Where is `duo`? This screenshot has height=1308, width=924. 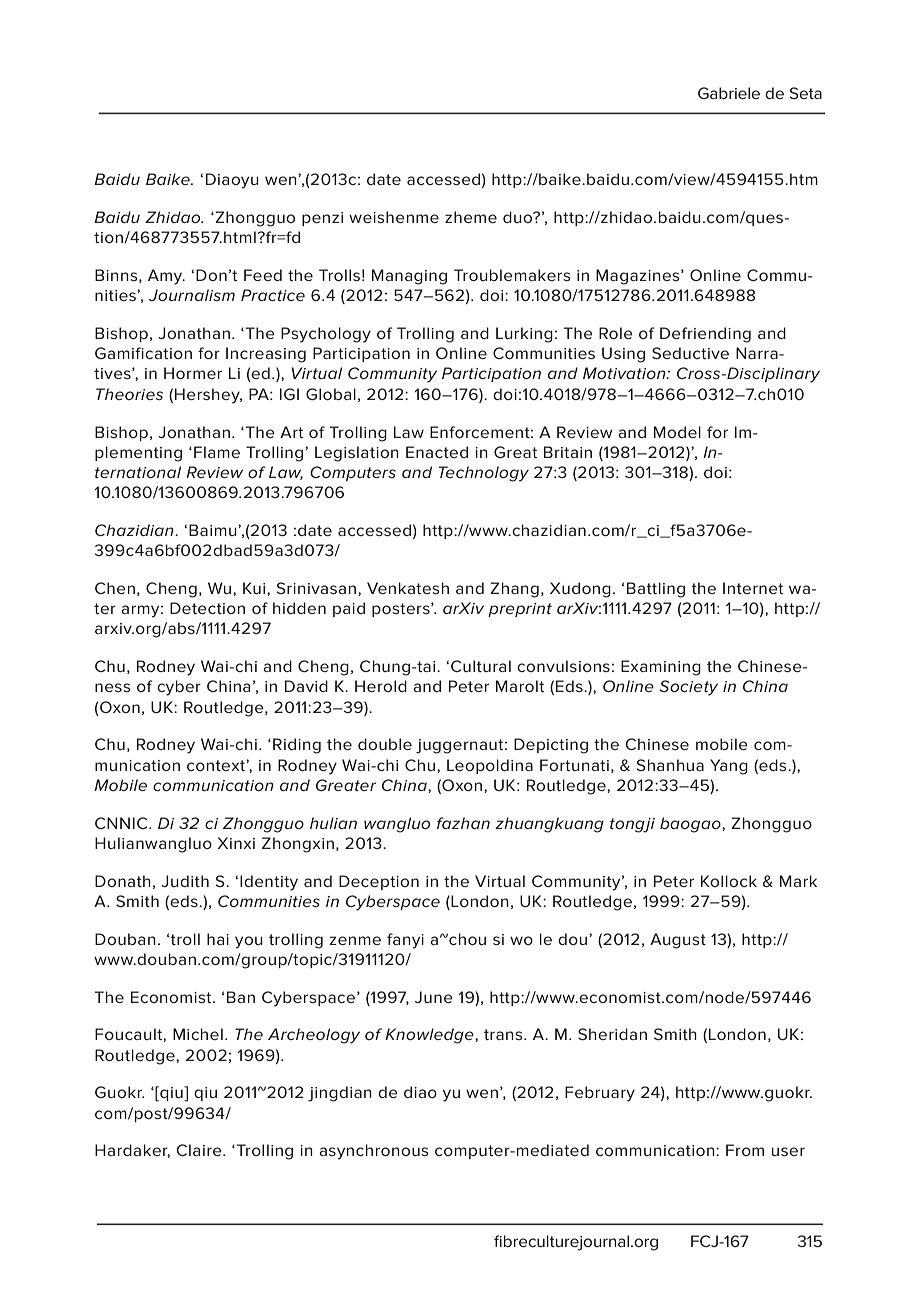
duo is located at coordinates (519, 217).
